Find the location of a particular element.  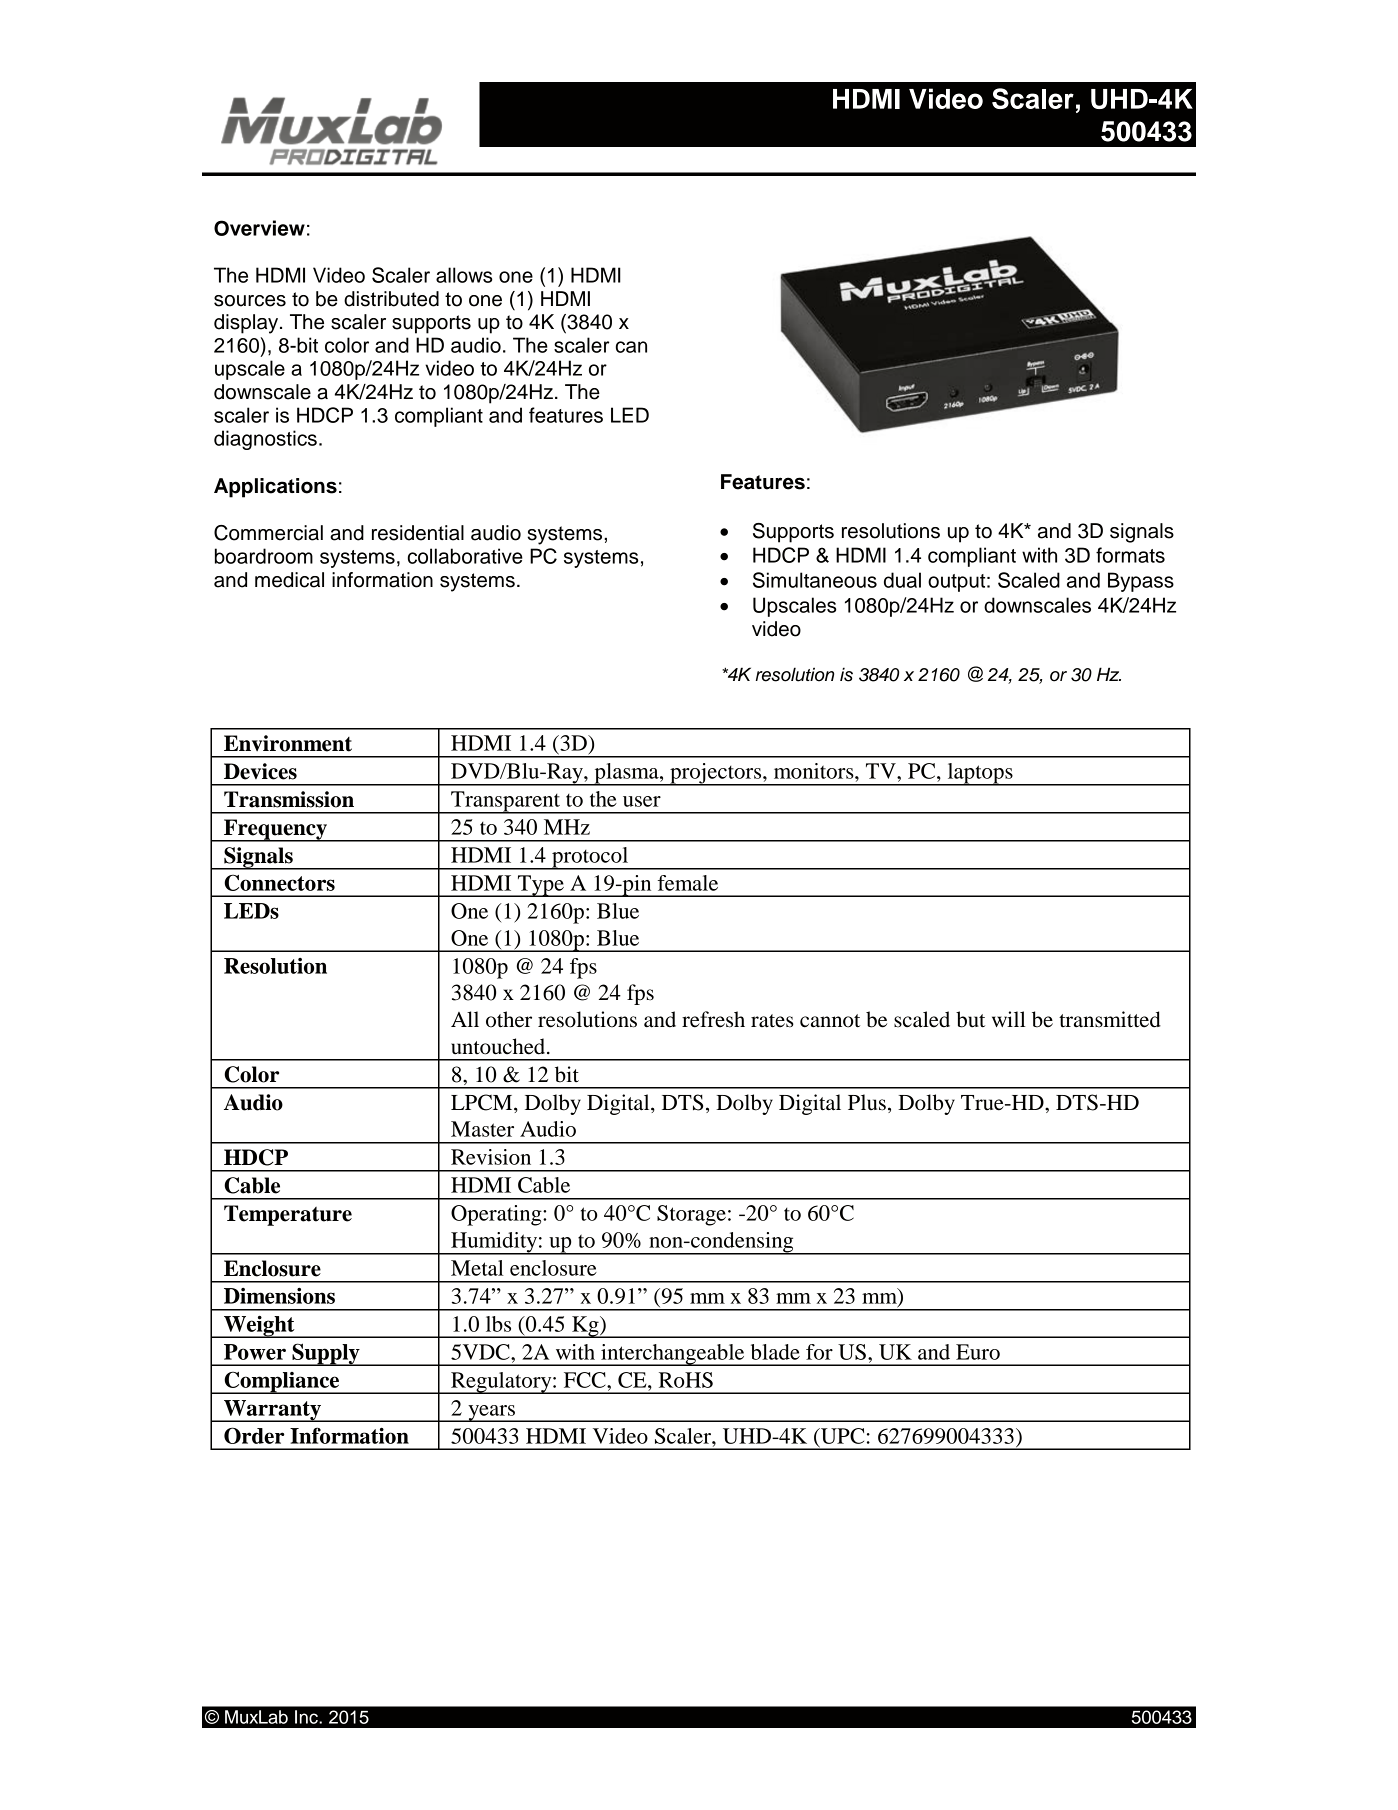

distributed is located at coordinates (391, 299).
